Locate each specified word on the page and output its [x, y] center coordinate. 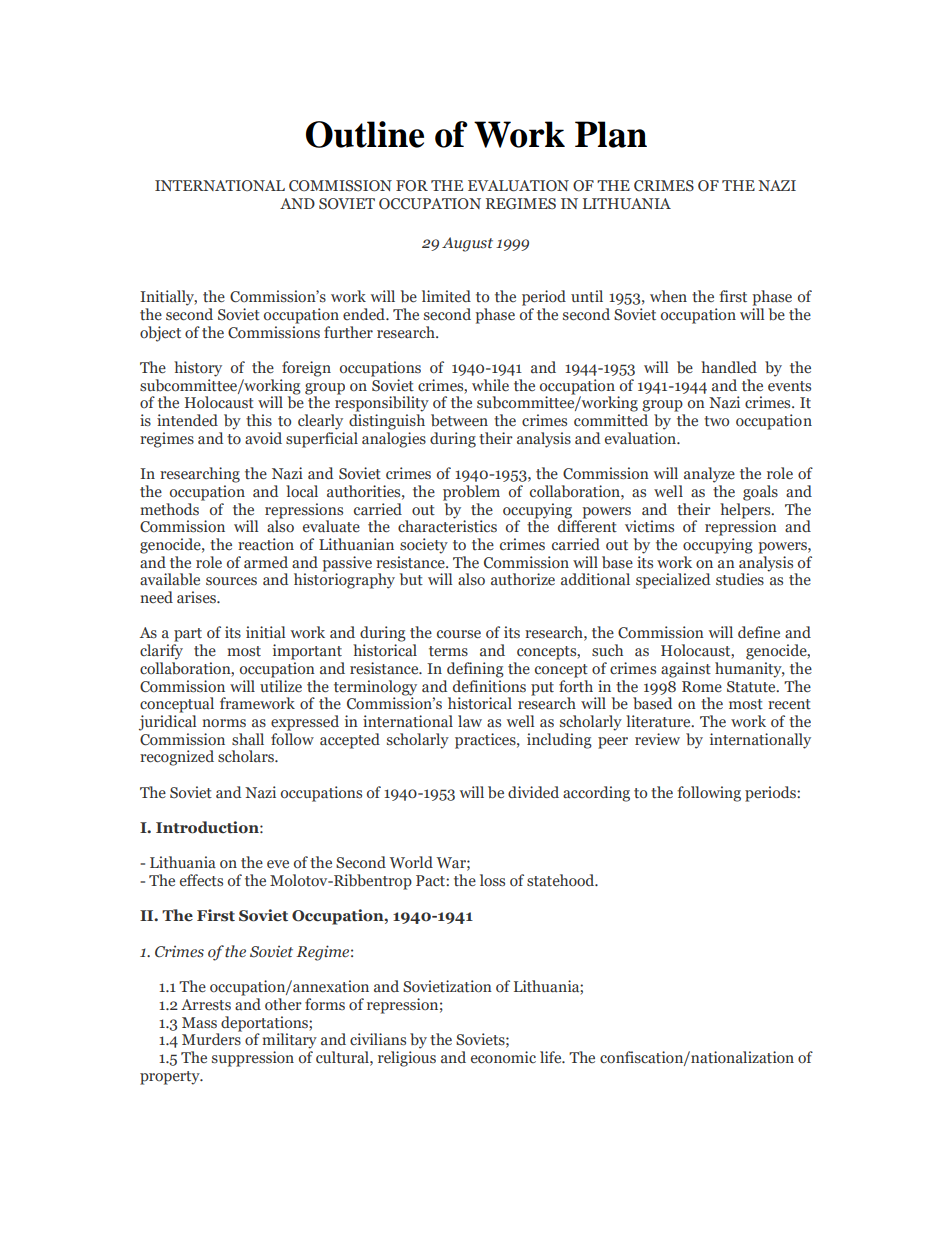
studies [740, 579]
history [198, 369]
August [467, 244]
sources [231, 581]
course [459, 634]
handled [729, 367]
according [596, 794]
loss [492, 880]
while [490, 385]
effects [201, 880]
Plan [611, 134]
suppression [253, 1059]
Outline [365, 134]
